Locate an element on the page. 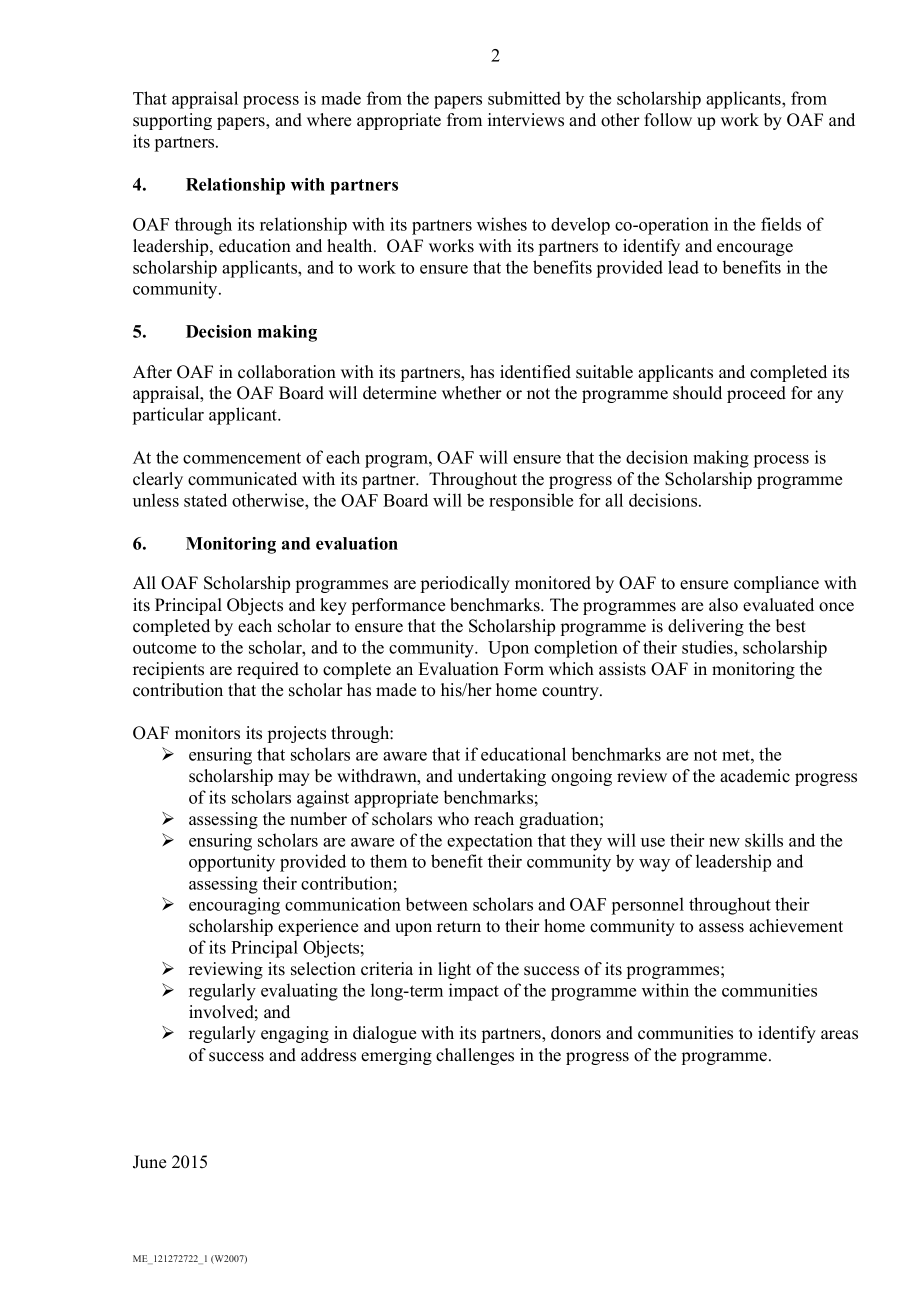  return is located at coordinates (459, 927).
